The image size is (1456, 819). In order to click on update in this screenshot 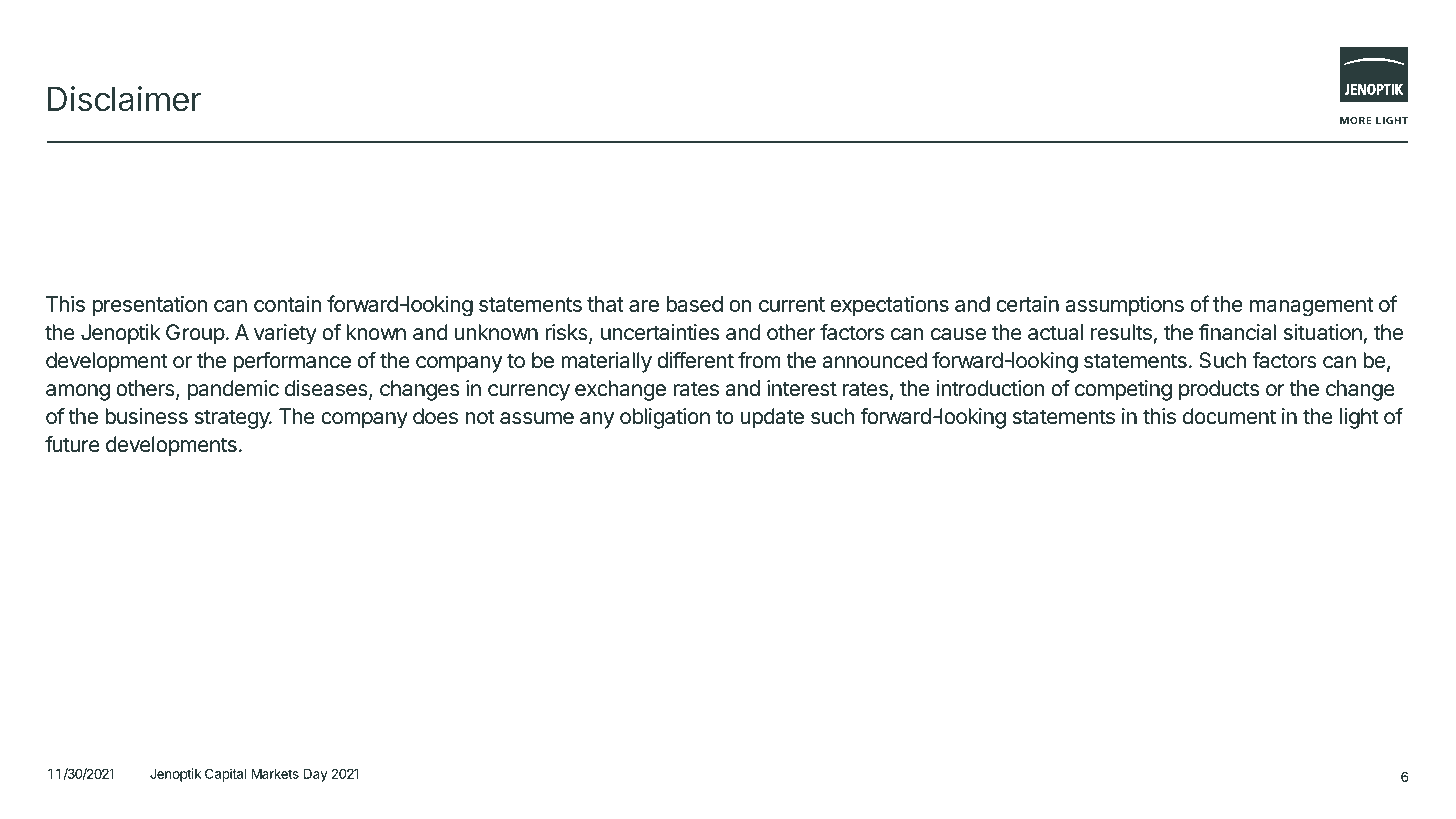, I will do `click(772, 418)`.
